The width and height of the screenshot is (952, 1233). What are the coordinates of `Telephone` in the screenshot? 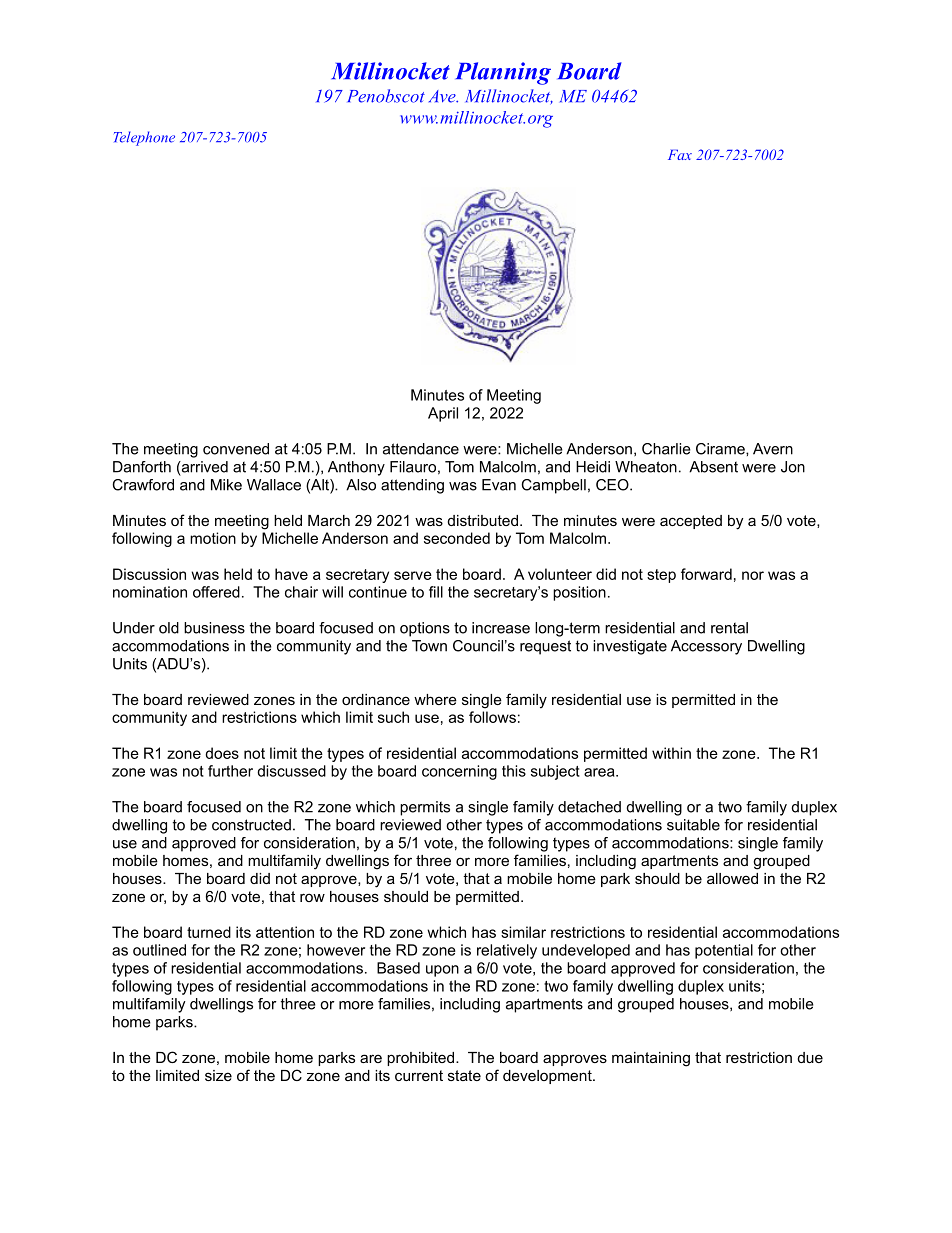 It's located at (144, 138).
